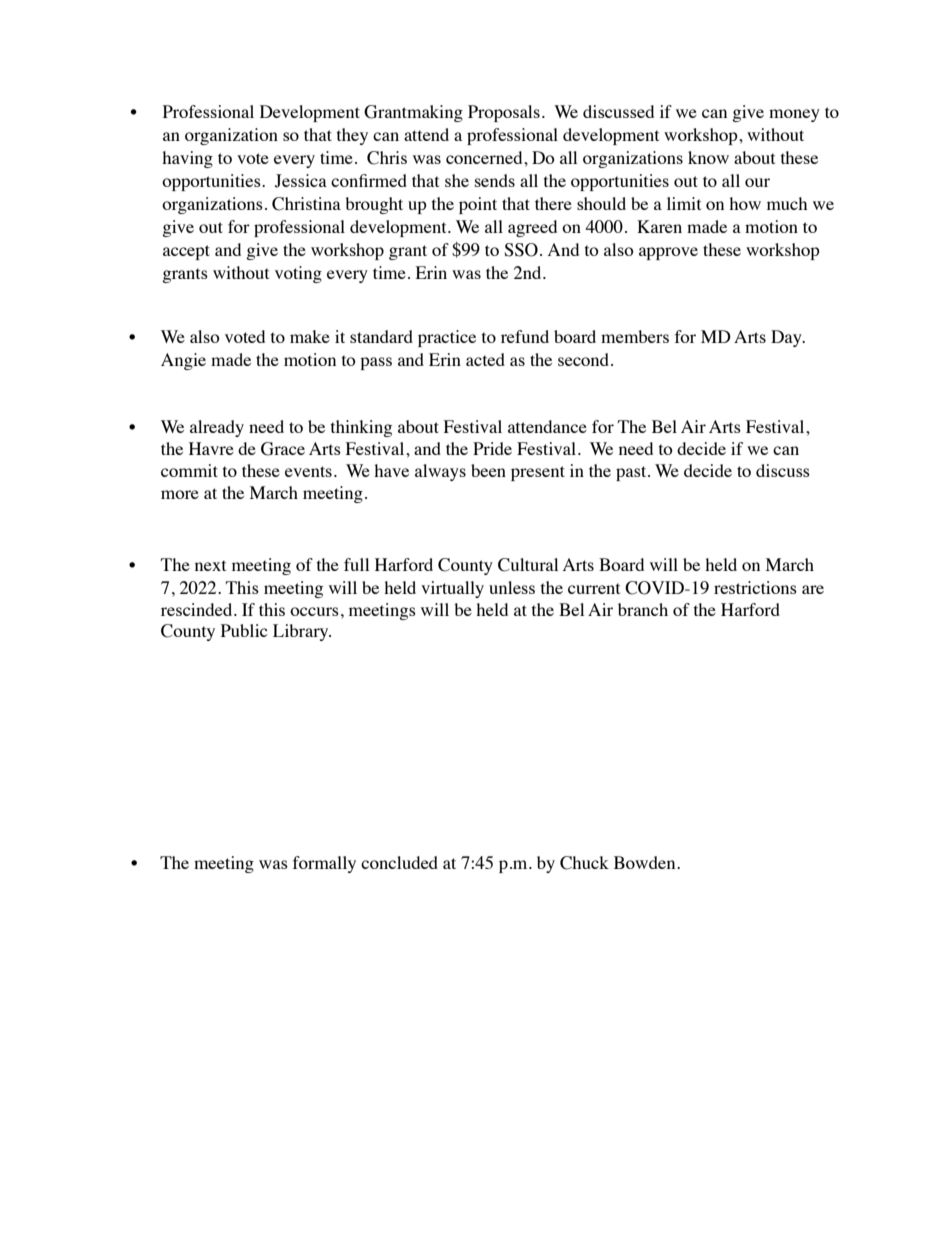 This screenshot has height=1233, width=952. What do you see at coordinates (187, 159) in the screenshot?
I see `having` at bounding box center [187, 159].
